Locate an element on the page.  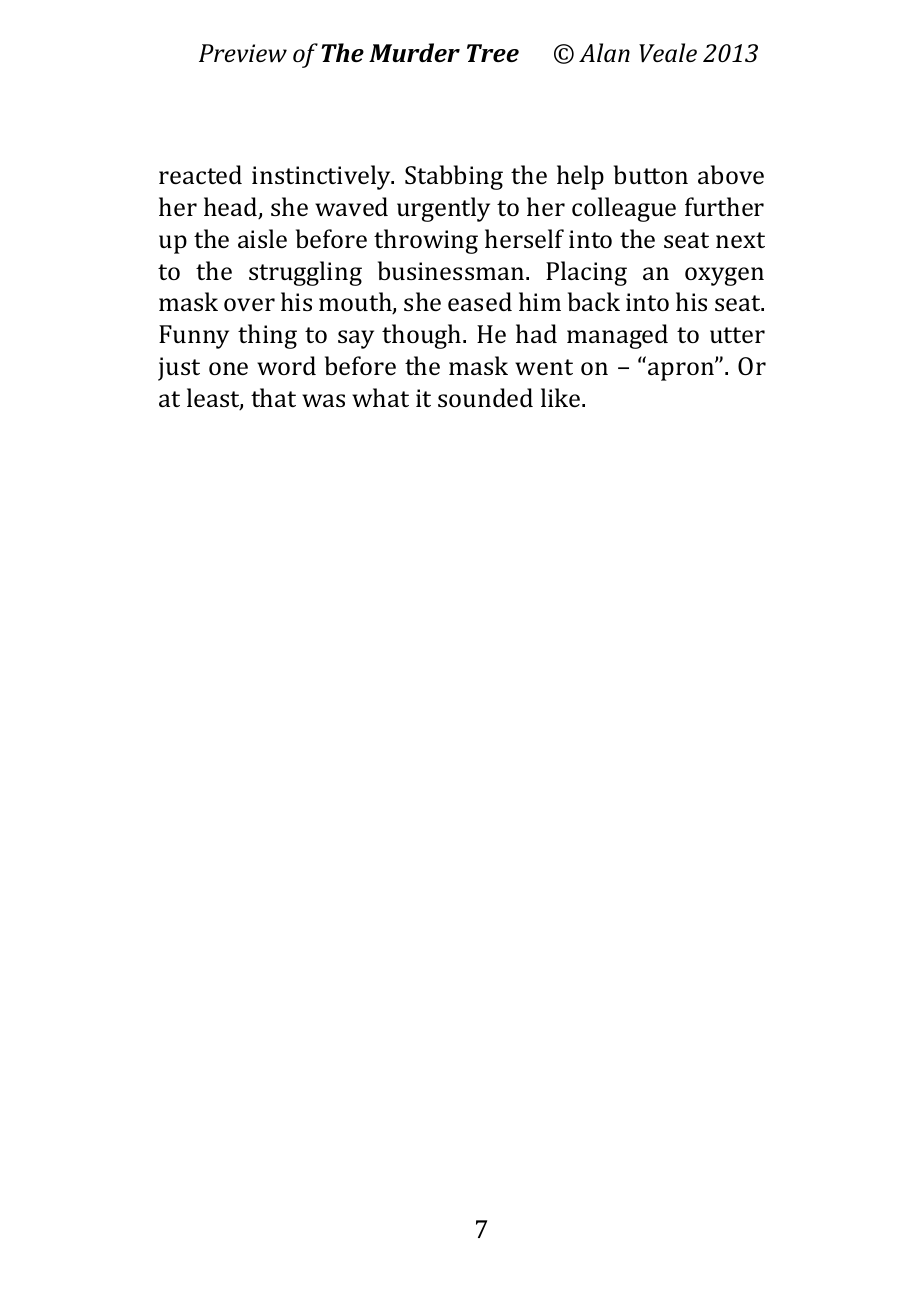
Preview is located at coordinates (243, 53).
